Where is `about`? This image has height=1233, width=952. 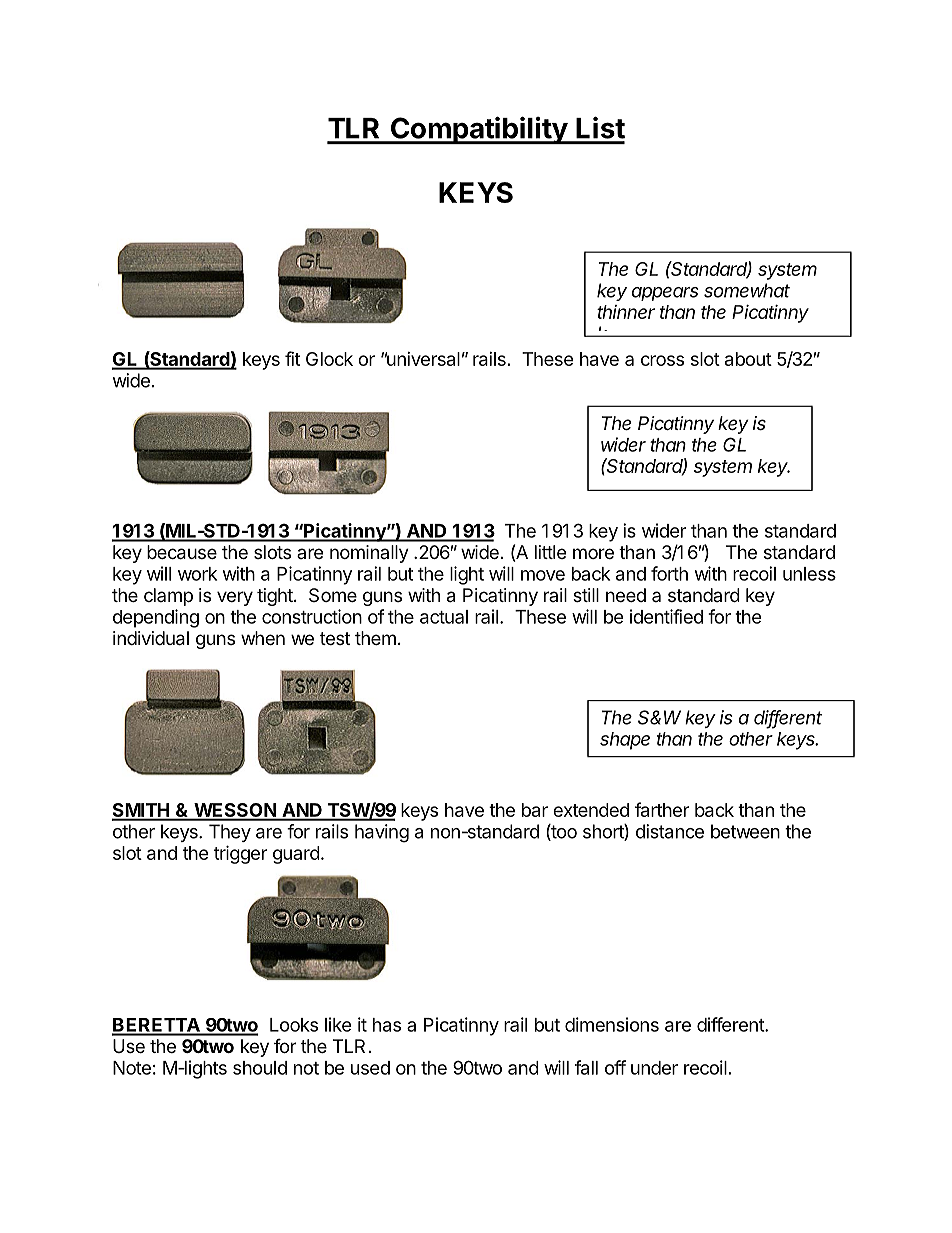
about is located at coordinates (748, 359).
